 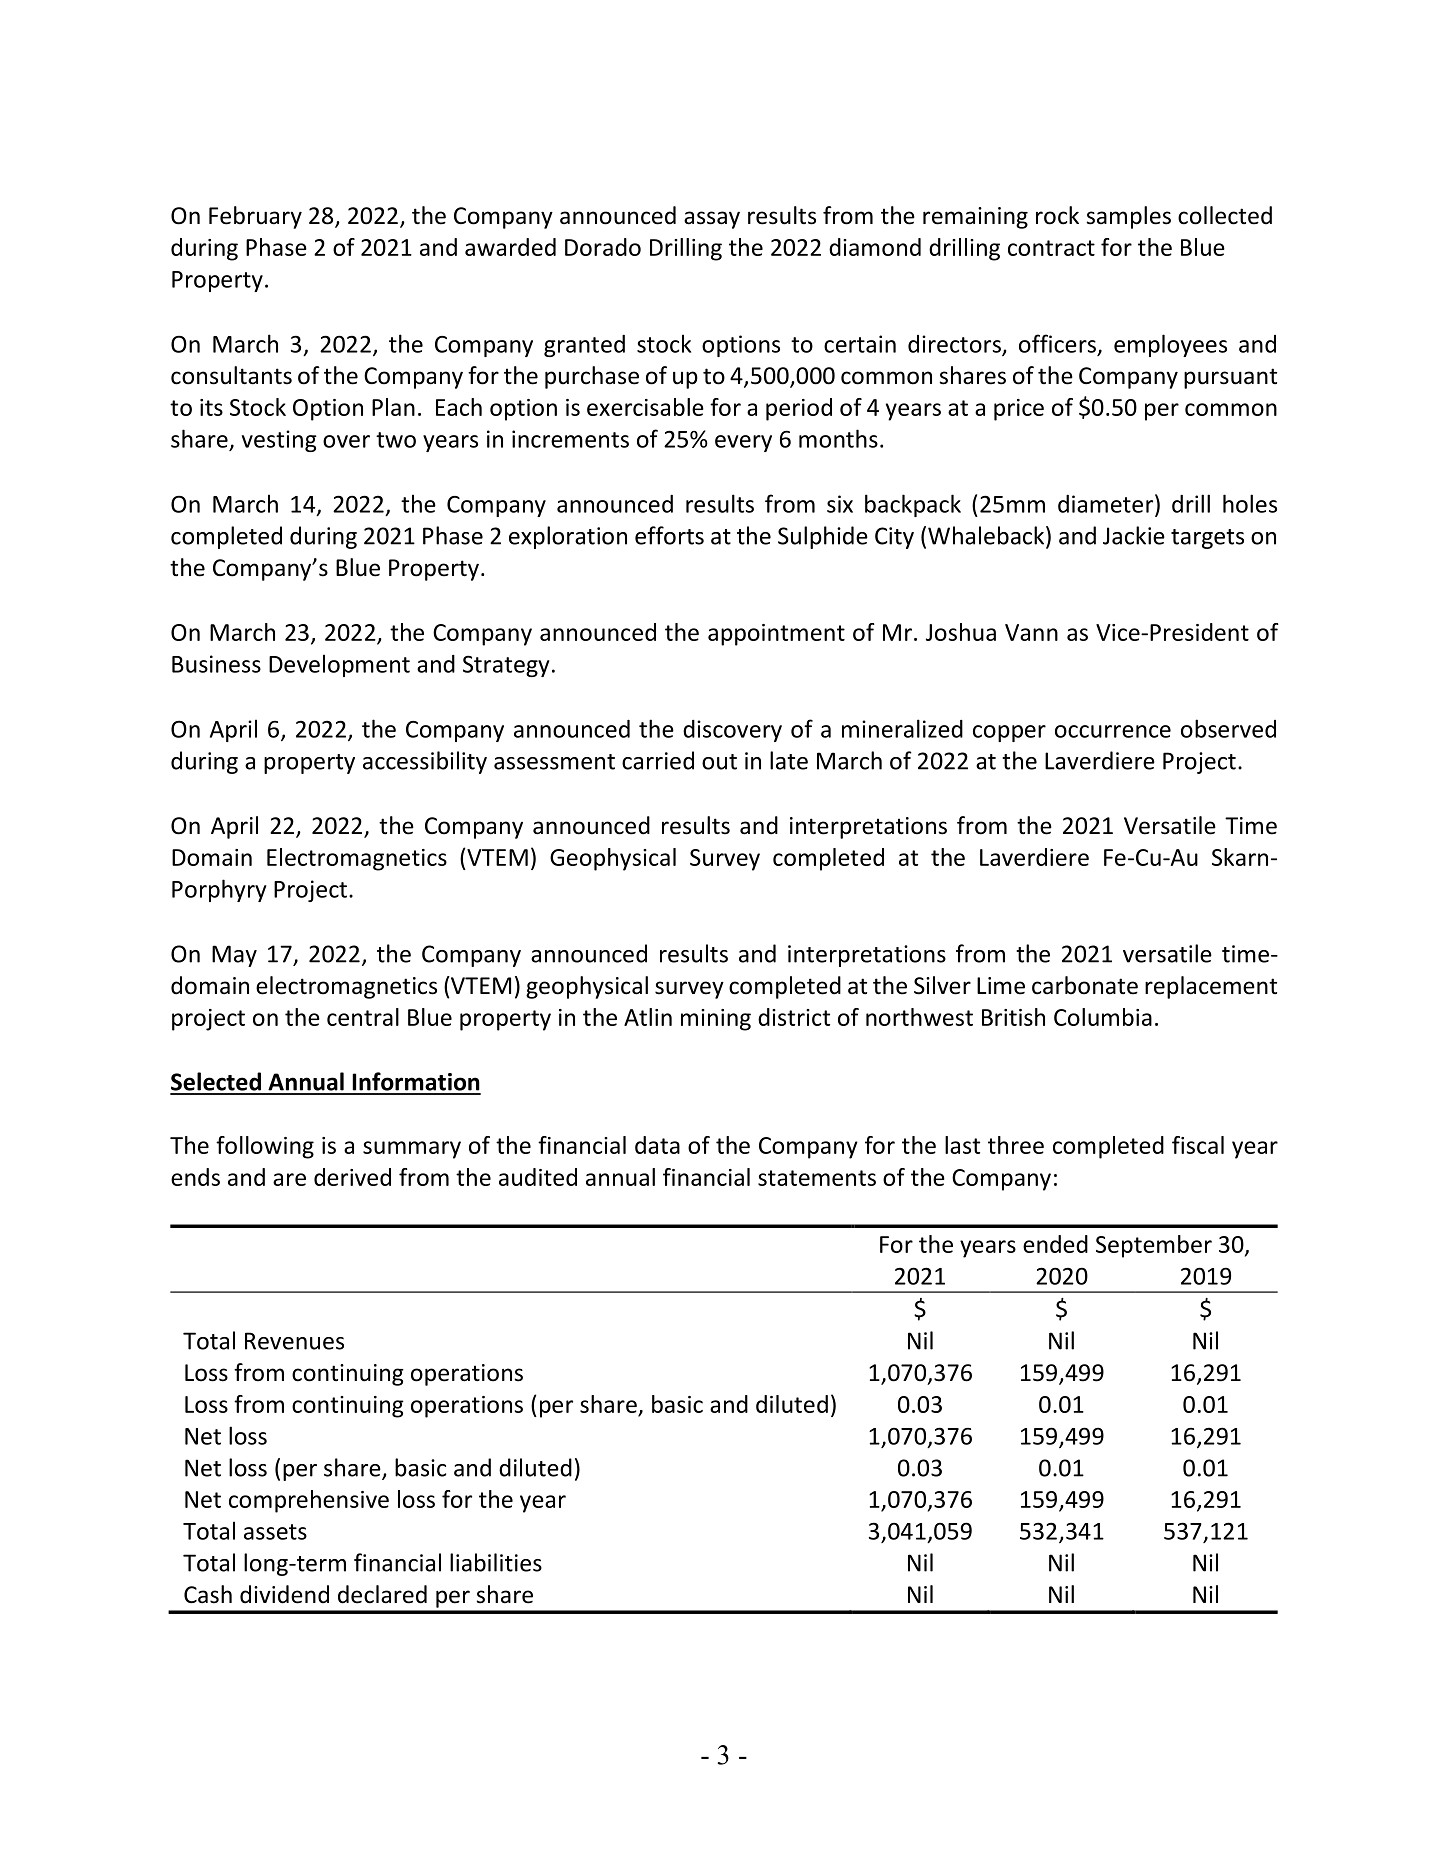 I want to click on May, so click(x=234, y=956).
